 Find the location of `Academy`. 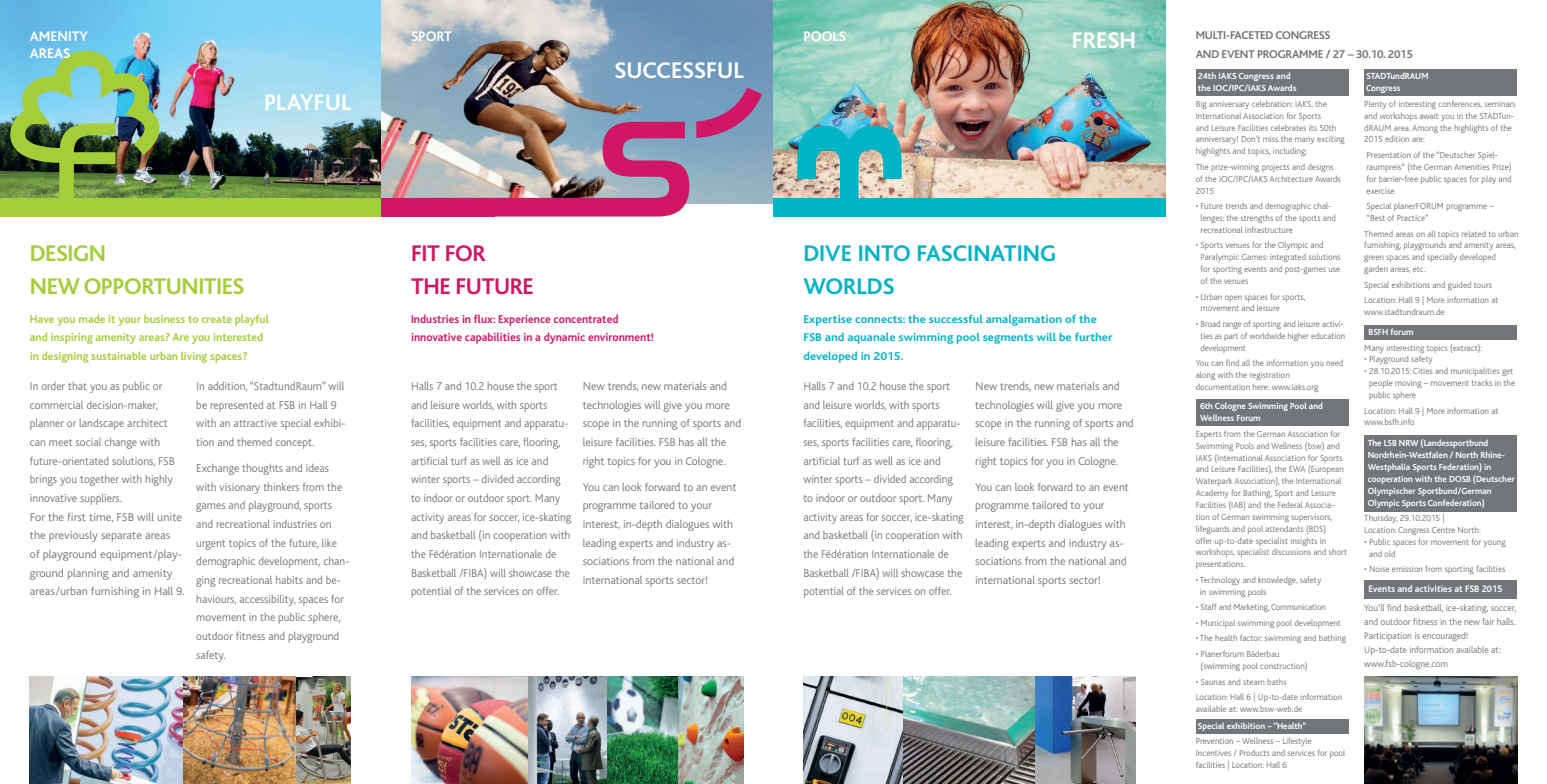

Academy is located at coordinates (1212, 494).
